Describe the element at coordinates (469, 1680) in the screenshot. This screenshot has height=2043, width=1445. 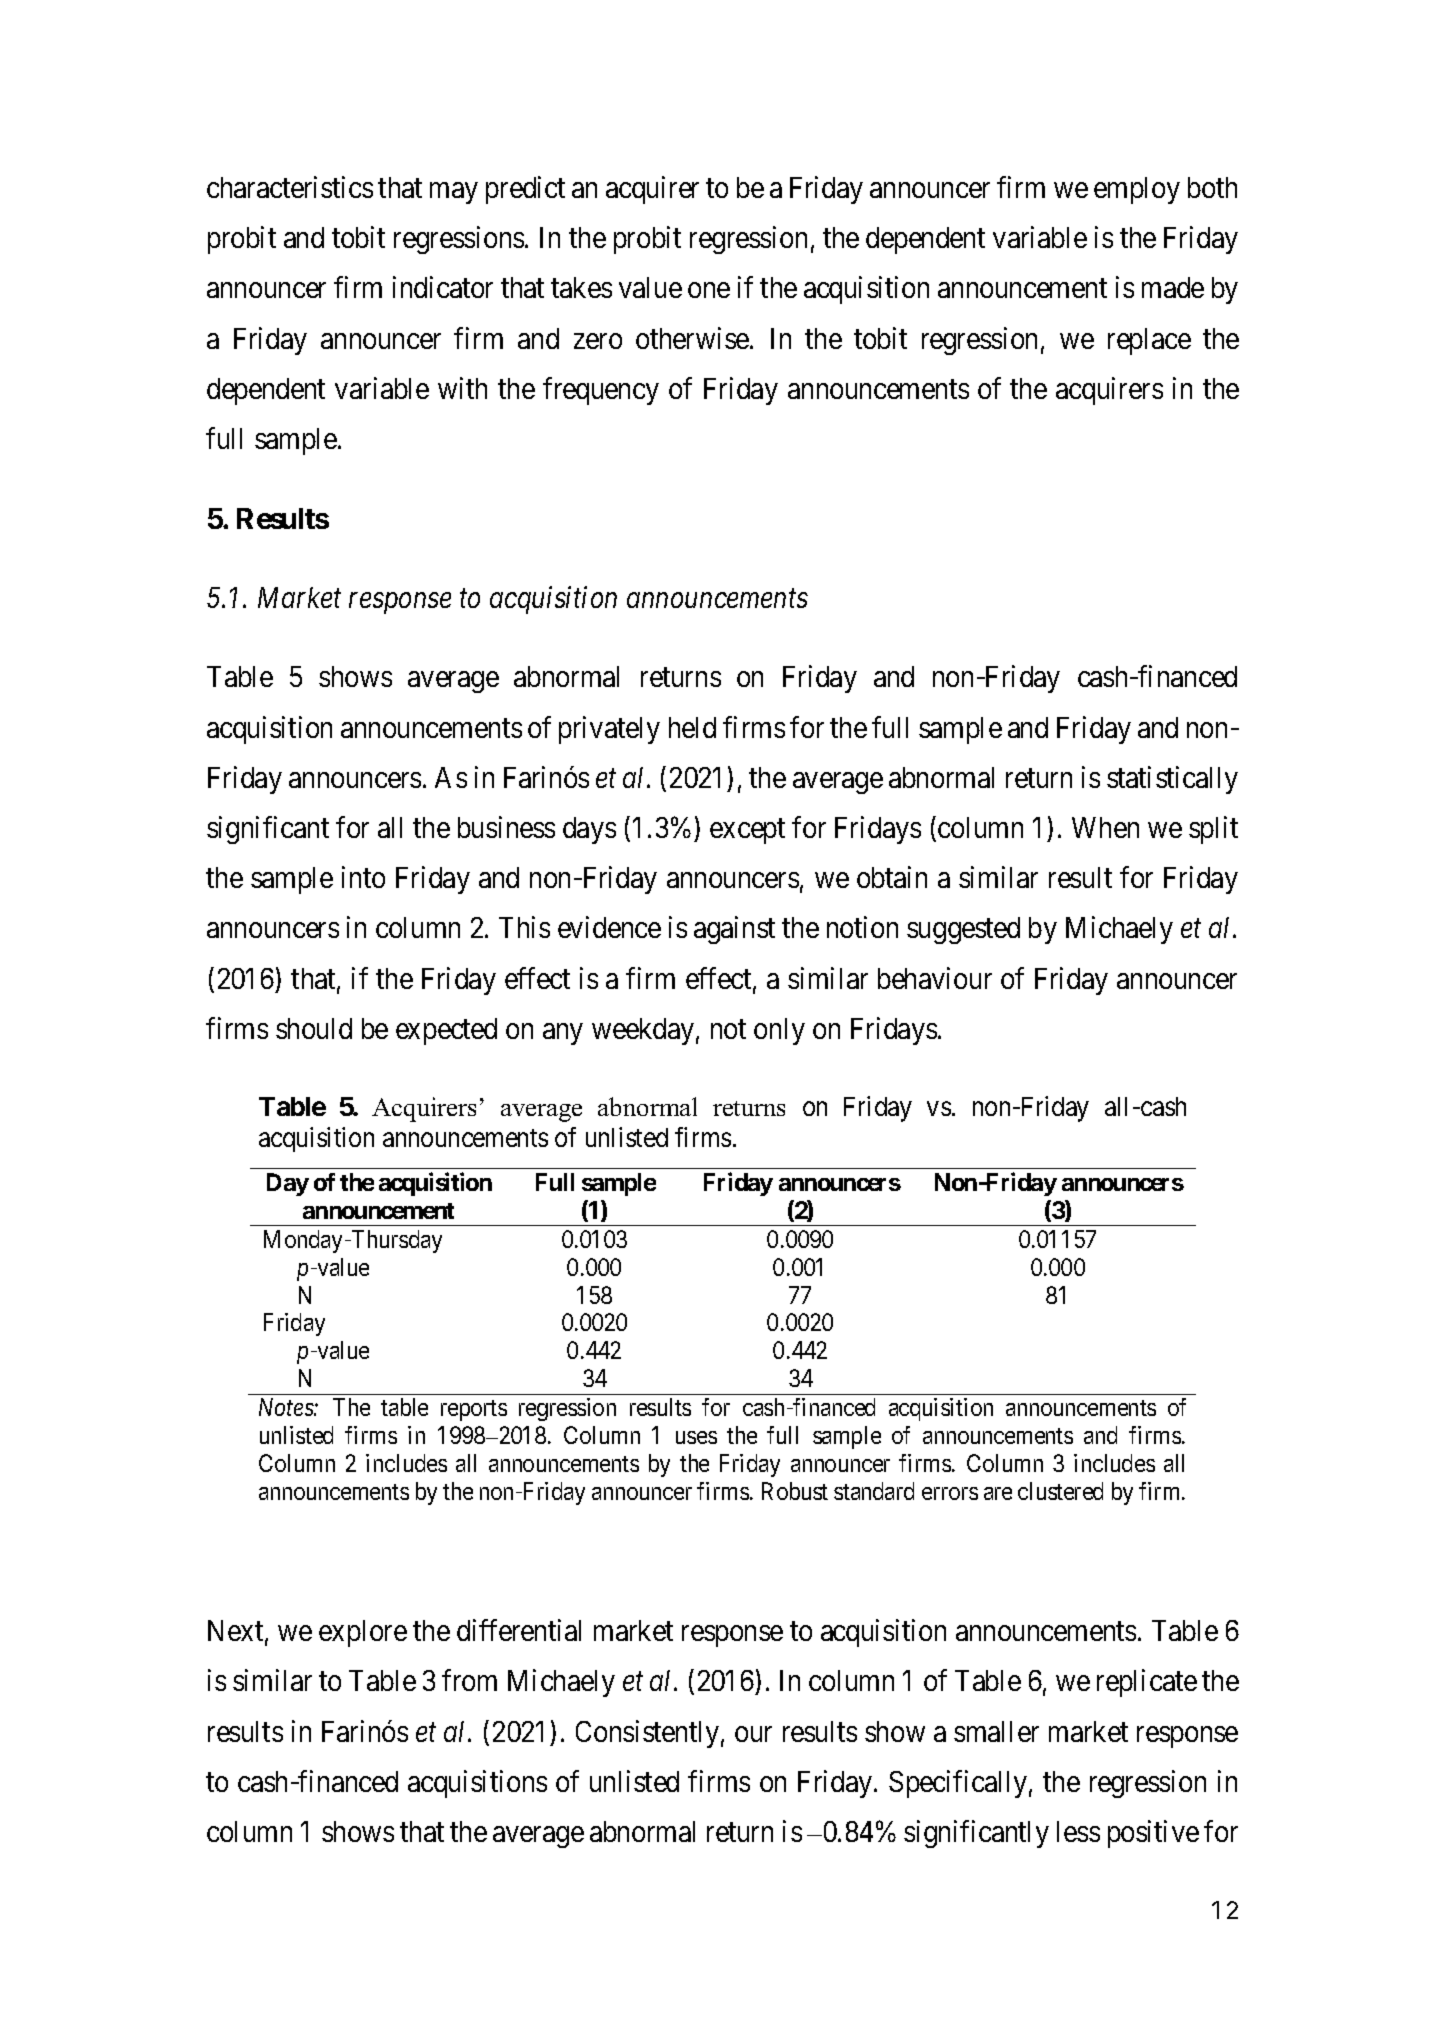
I see `from` at that location.
